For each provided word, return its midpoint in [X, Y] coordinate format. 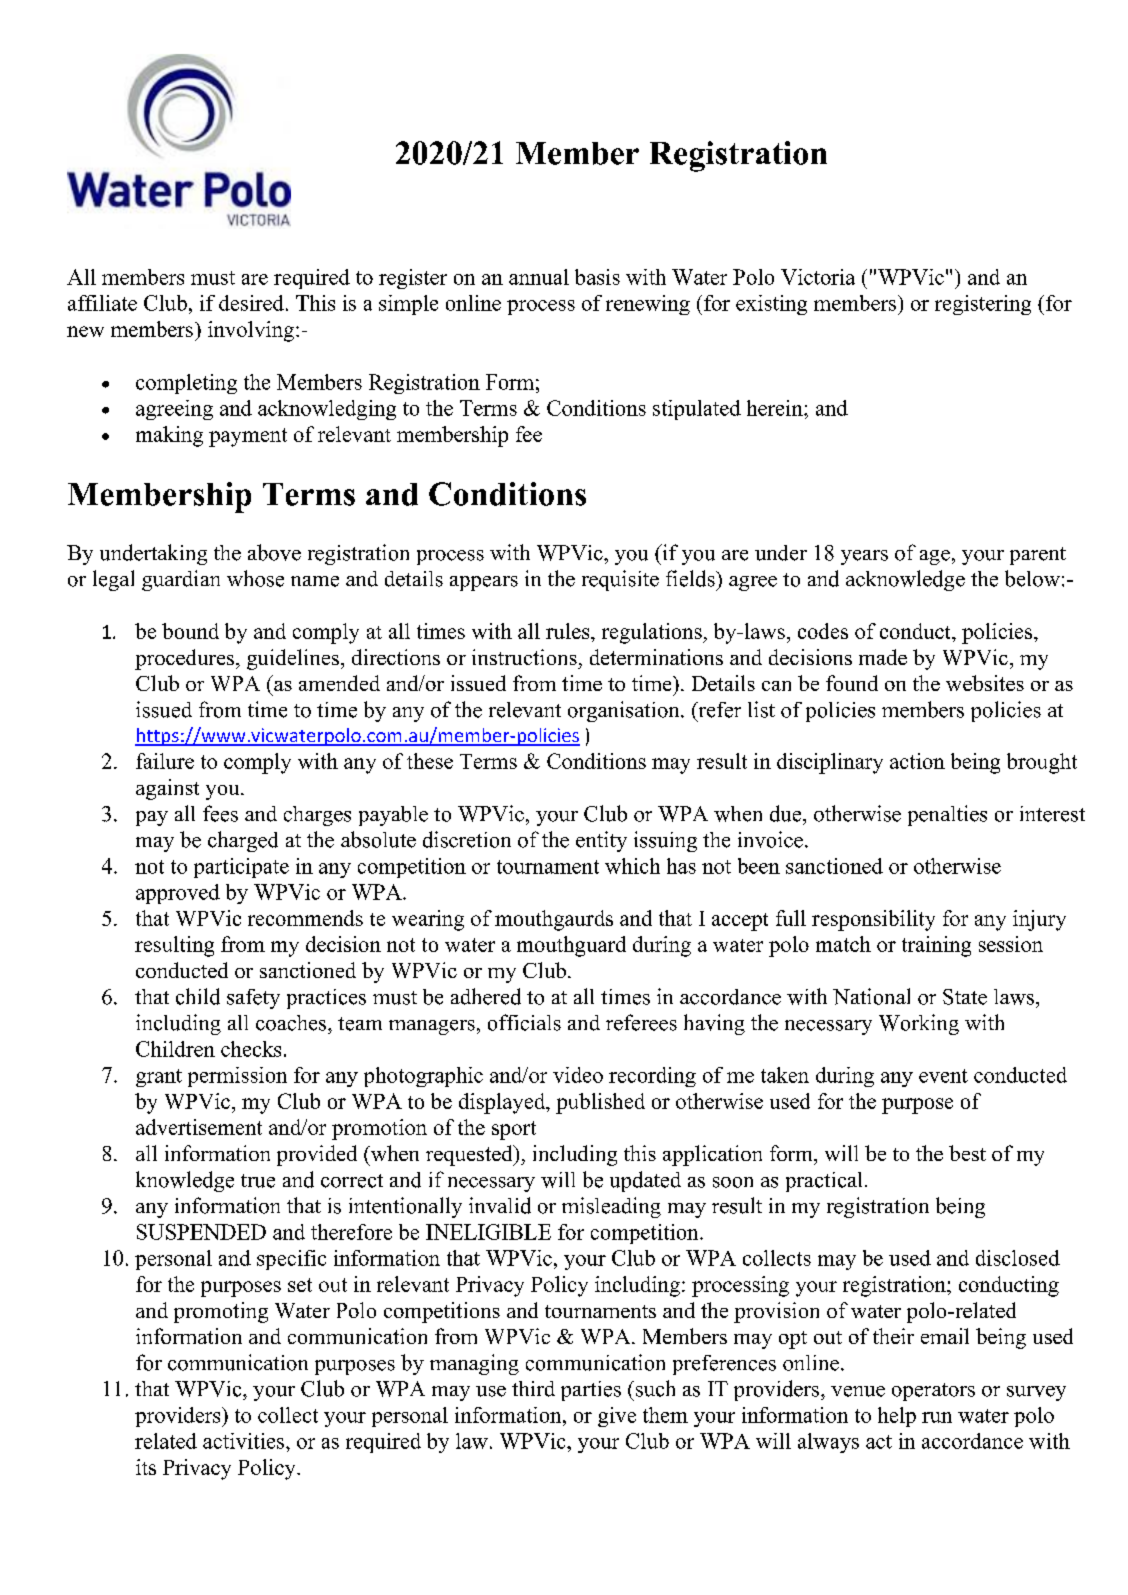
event [943, 1076]
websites [985, 683]
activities [245, 1441]
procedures [186, 659]
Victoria [818, 277]
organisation [625, 711]
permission [237, 1077]
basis [597, 277]
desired [253, 303]
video [578, 1075]
